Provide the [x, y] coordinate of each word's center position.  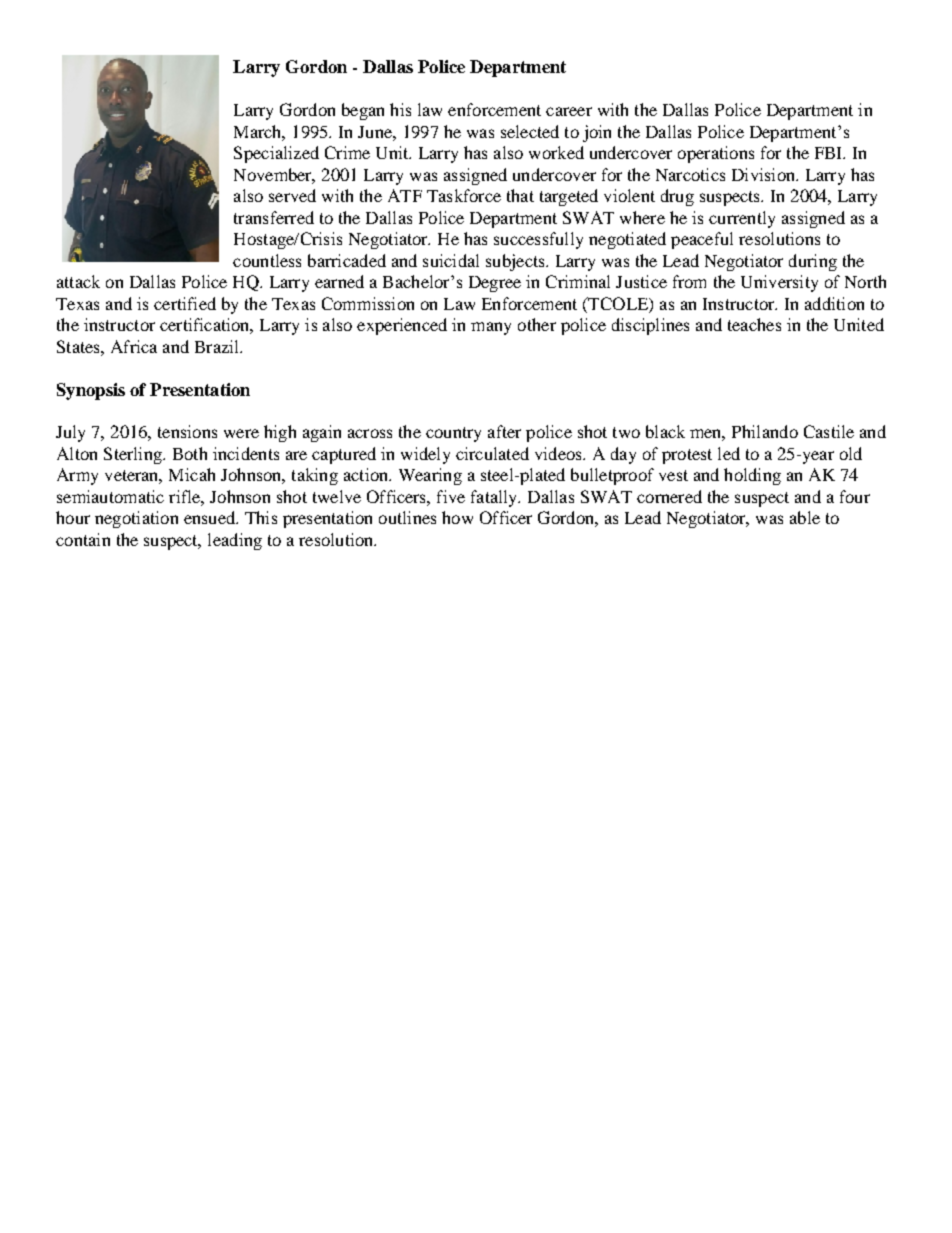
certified [185, 303]
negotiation [136, 519]
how [457, 517]
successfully [538, 240]
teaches [754, 324]
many [491, 328]
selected [530, 131]
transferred [274, 217]
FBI [830, 153]
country [453, 434]
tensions [187, 431]
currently [742, 219]
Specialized [276, 154]
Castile [829, 431]
